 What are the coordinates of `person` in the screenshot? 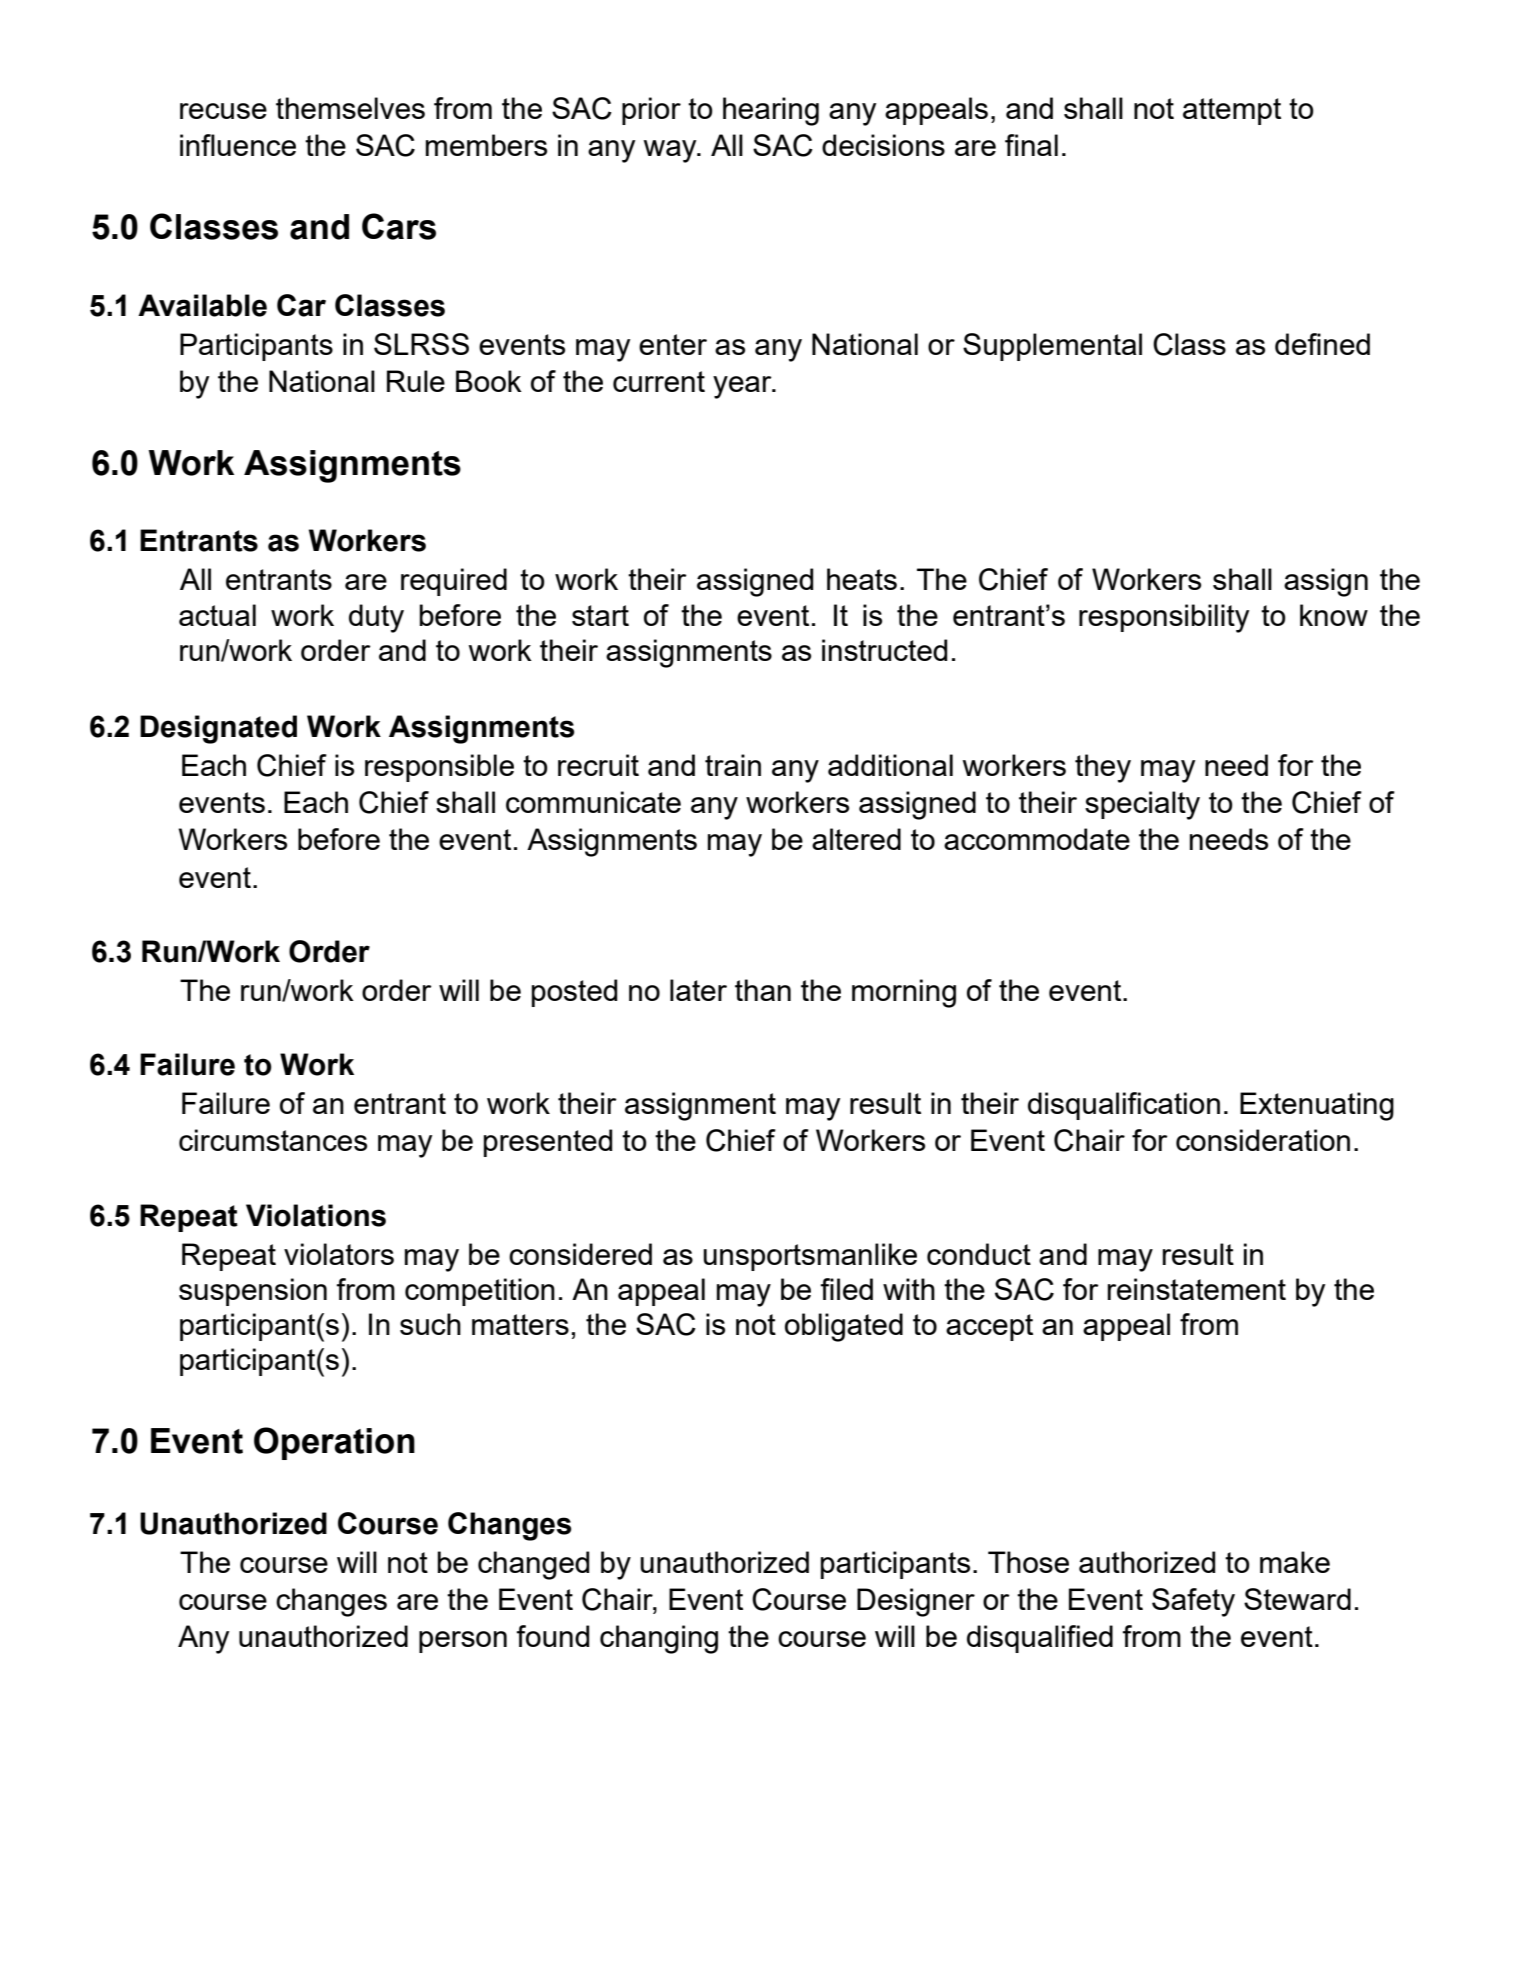 It's located at (463, 1642).
